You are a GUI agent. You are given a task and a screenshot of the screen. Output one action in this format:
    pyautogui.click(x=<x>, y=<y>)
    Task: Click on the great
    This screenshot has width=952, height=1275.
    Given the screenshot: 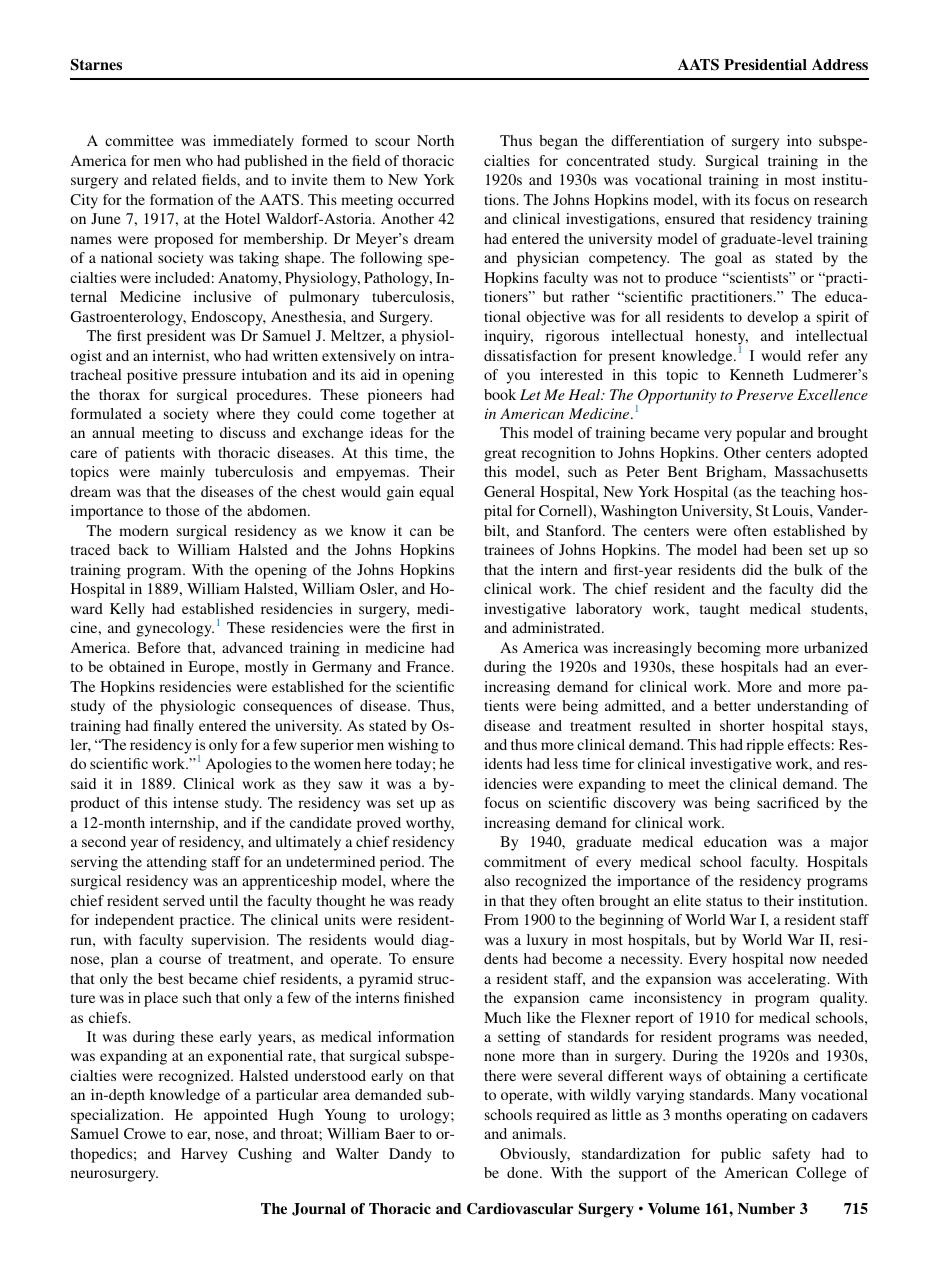 What is the action you would take?
    pyautogui.click(x=500, y=455)
